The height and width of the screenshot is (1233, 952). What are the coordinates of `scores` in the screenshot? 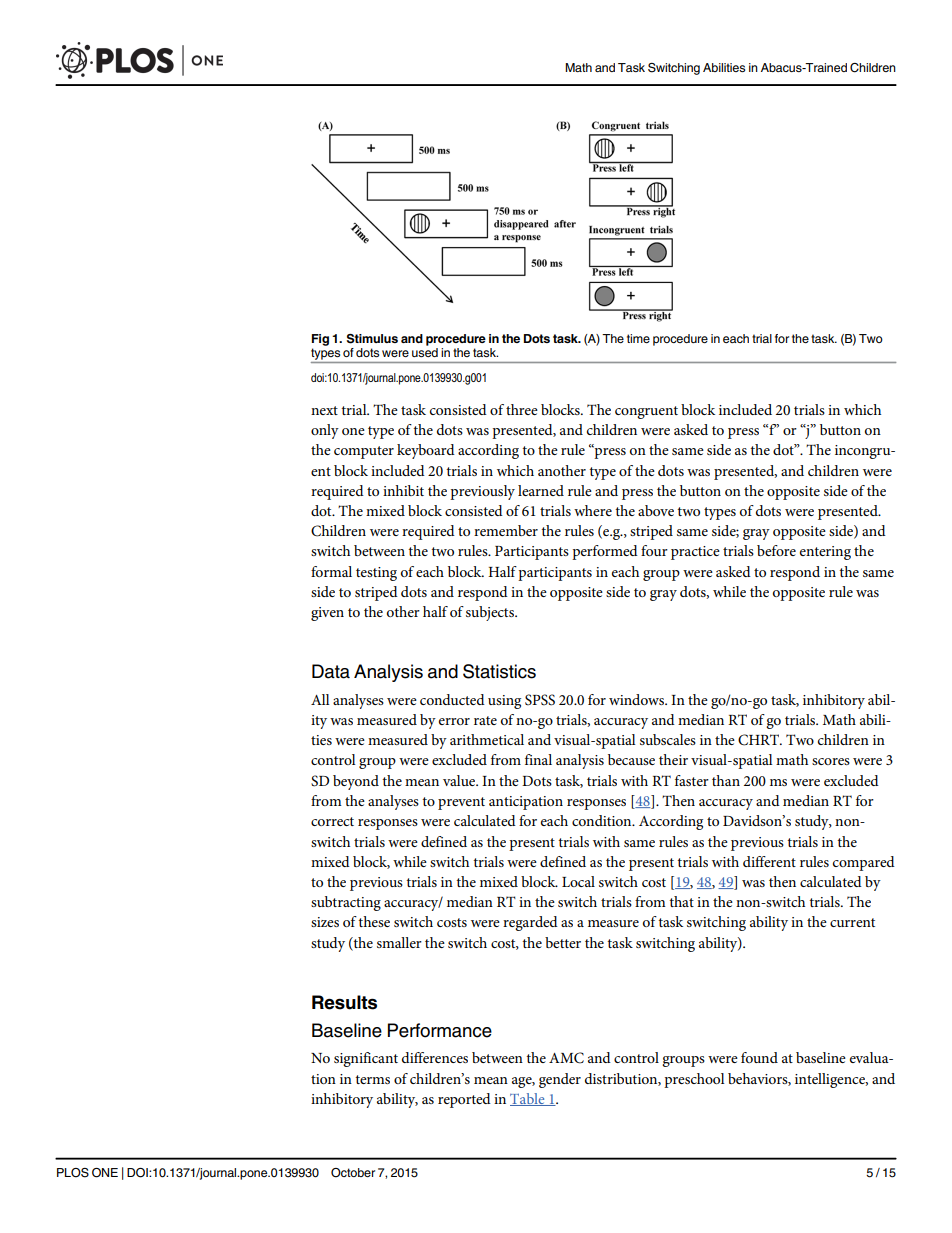 It's located at (831, 761).
